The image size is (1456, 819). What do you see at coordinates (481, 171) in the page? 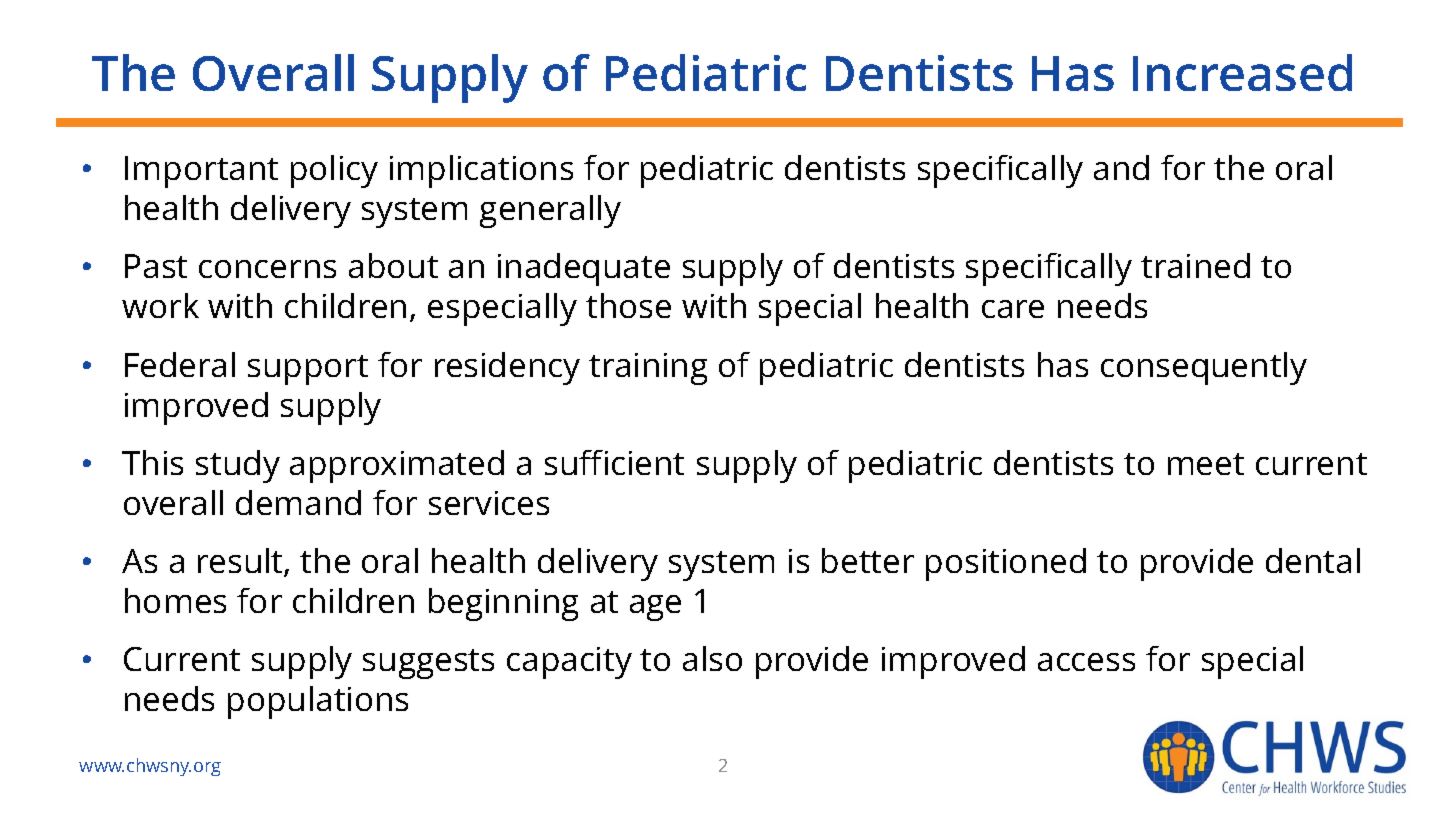
I see `implications` at bounding box center [481, 171].
